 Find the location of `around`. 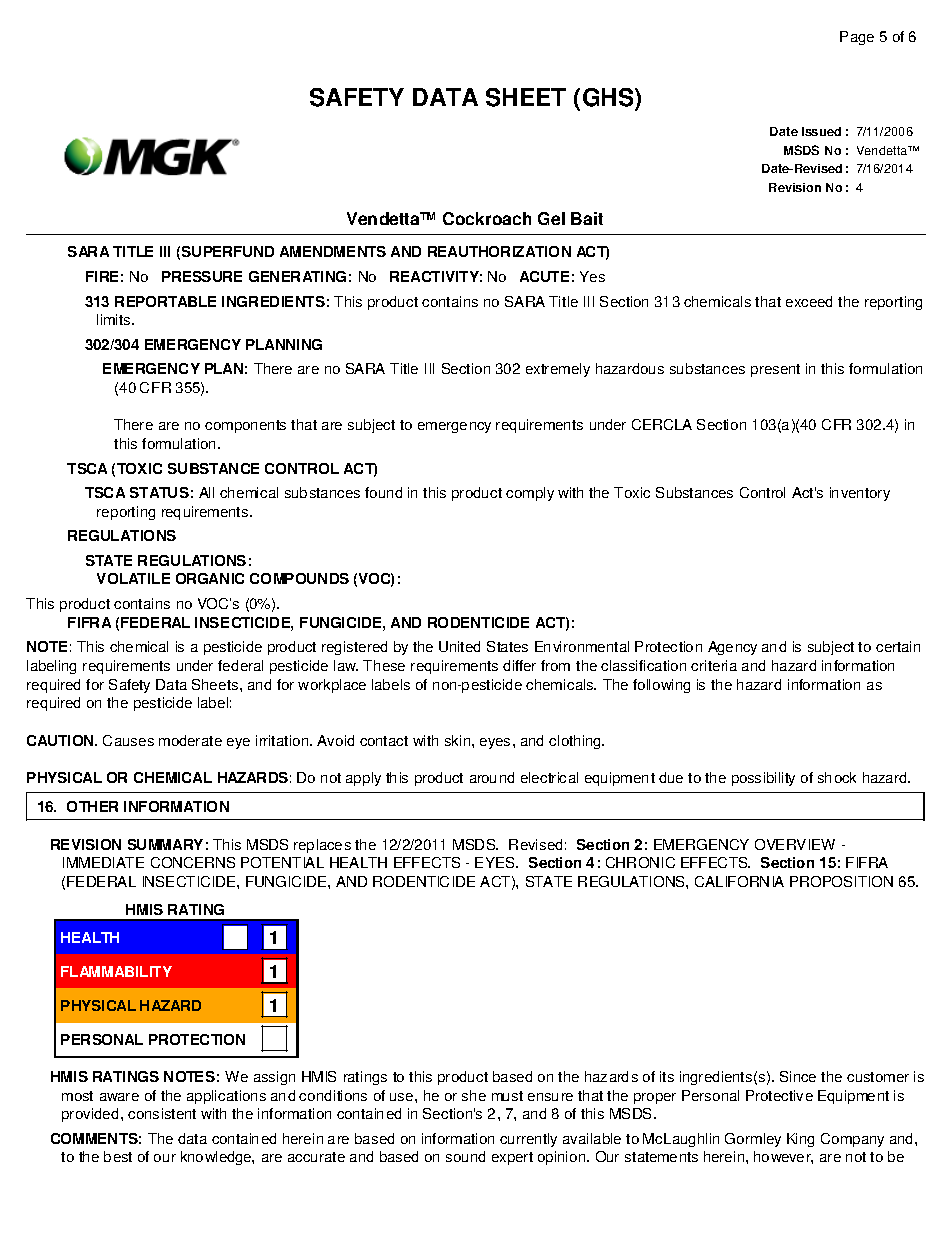

around is located at coordinates (492, 777).
